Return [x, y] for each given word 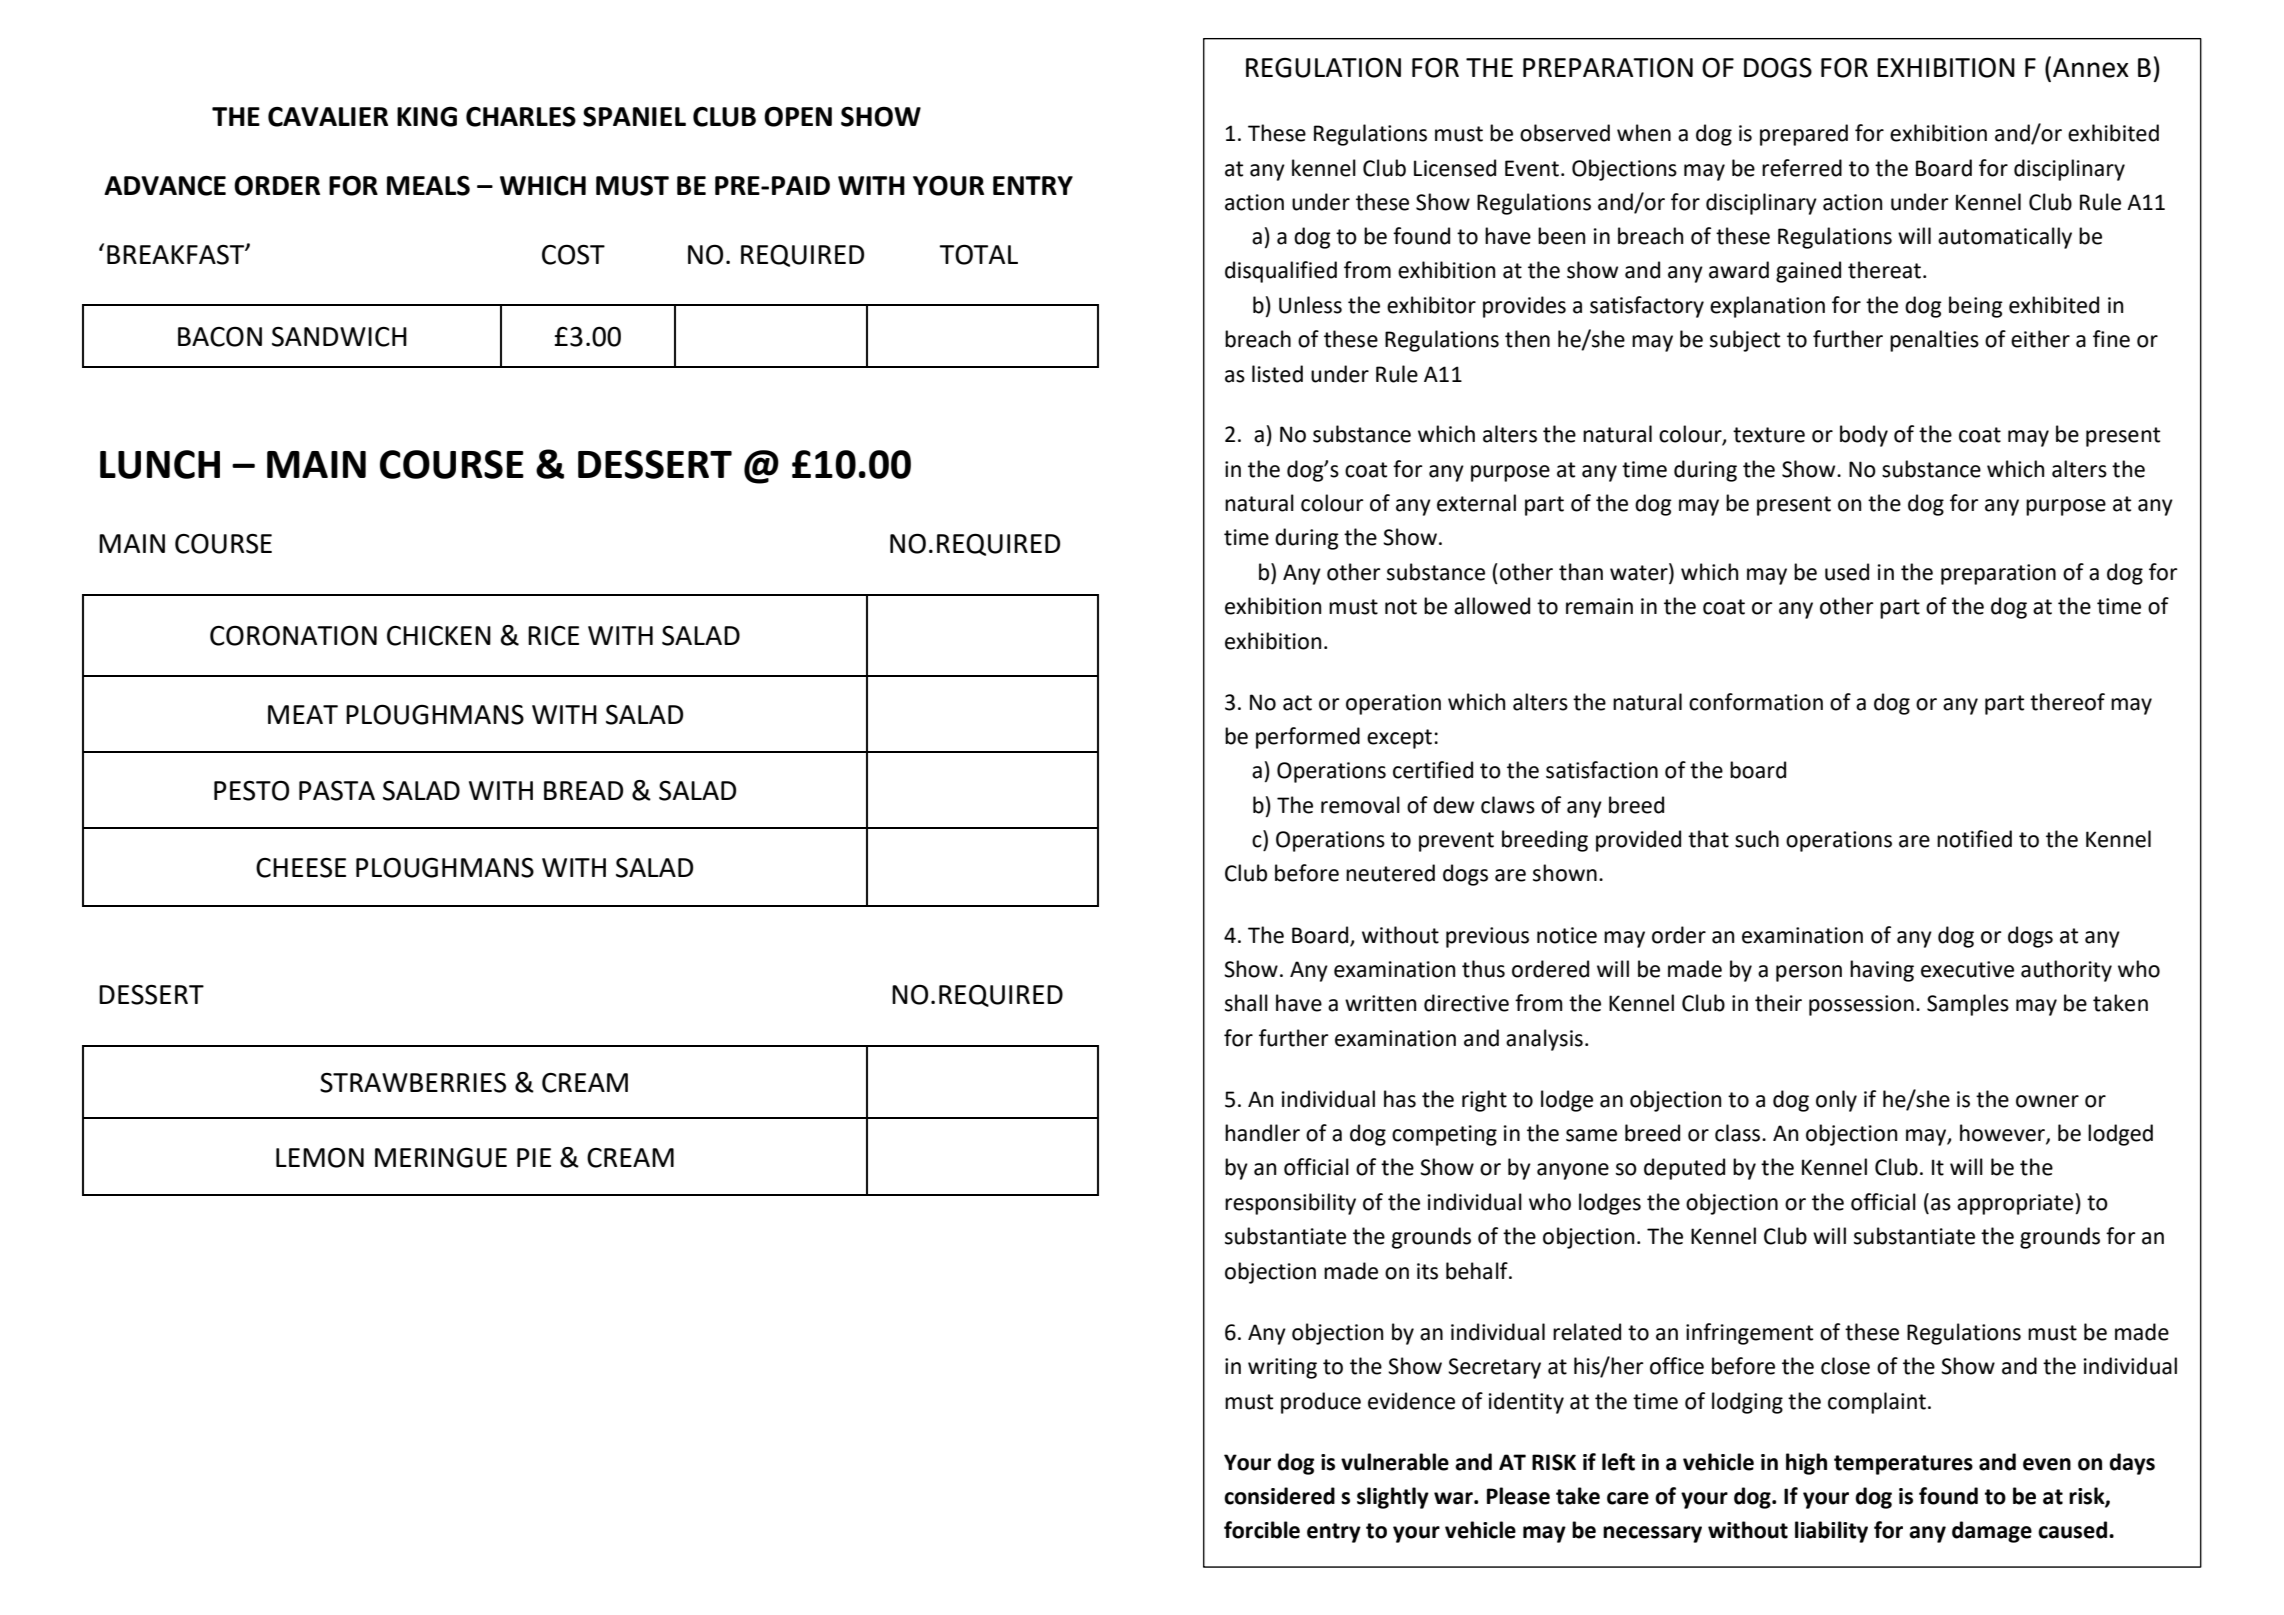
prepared [1804, 135]
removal [1360, 805]
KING [427, 116]
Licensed [1455, 168]
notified [1974, 839]
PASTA [337, 791]
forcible [1262, 1530]
